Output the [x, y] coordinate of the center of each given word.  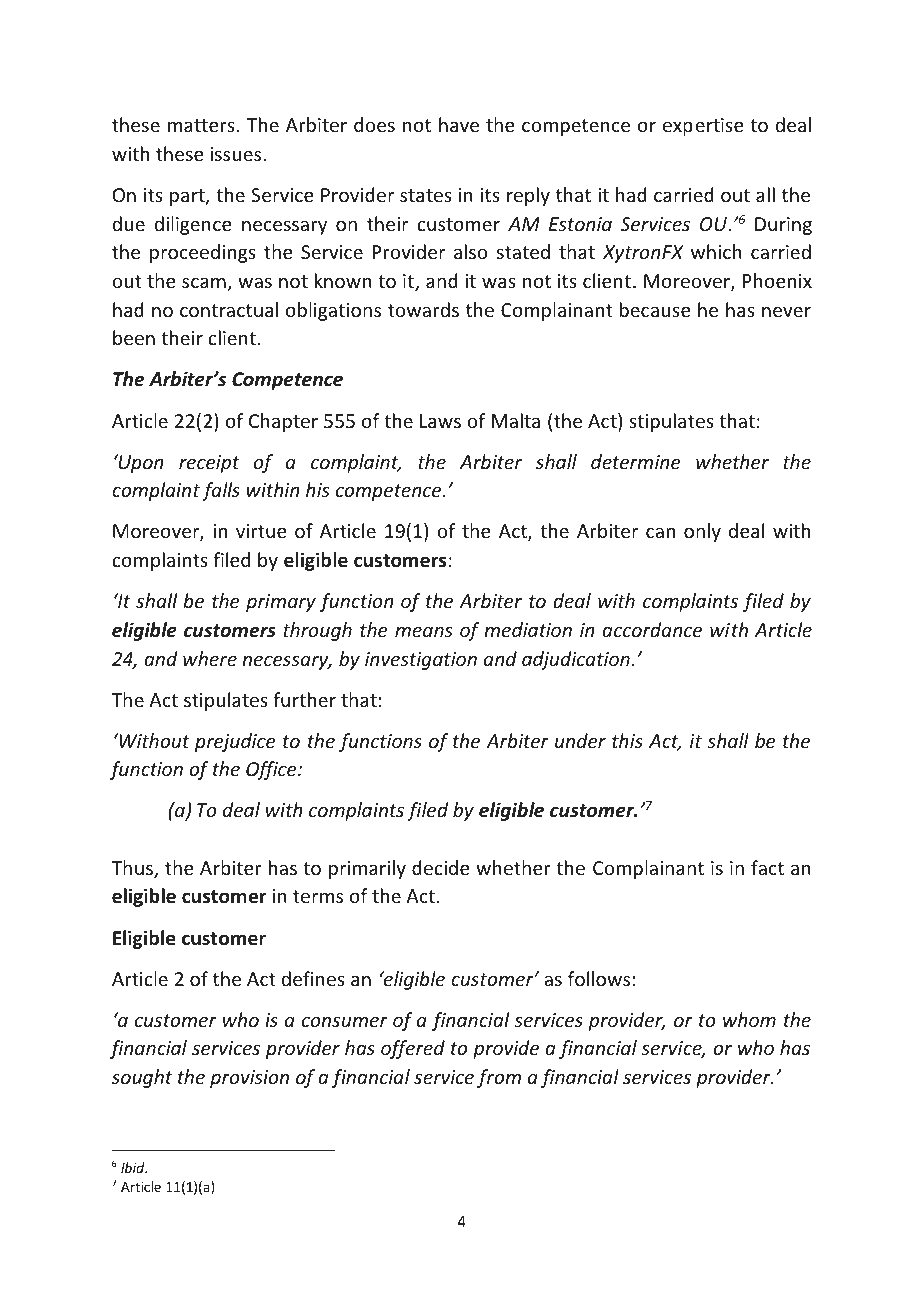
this [627, 740]
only [702, 532]
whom [749, 1019]
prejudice [235, 742]
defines [313, 978]
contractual [229, 309]
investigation [421, 661]
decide [440, 867]
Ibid [134, 1167]
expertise [703, 127]
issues [237, 154]
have [459, 124]
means [424, 631]
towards [423, 309]
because [655, 309]
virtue [261, 531]
